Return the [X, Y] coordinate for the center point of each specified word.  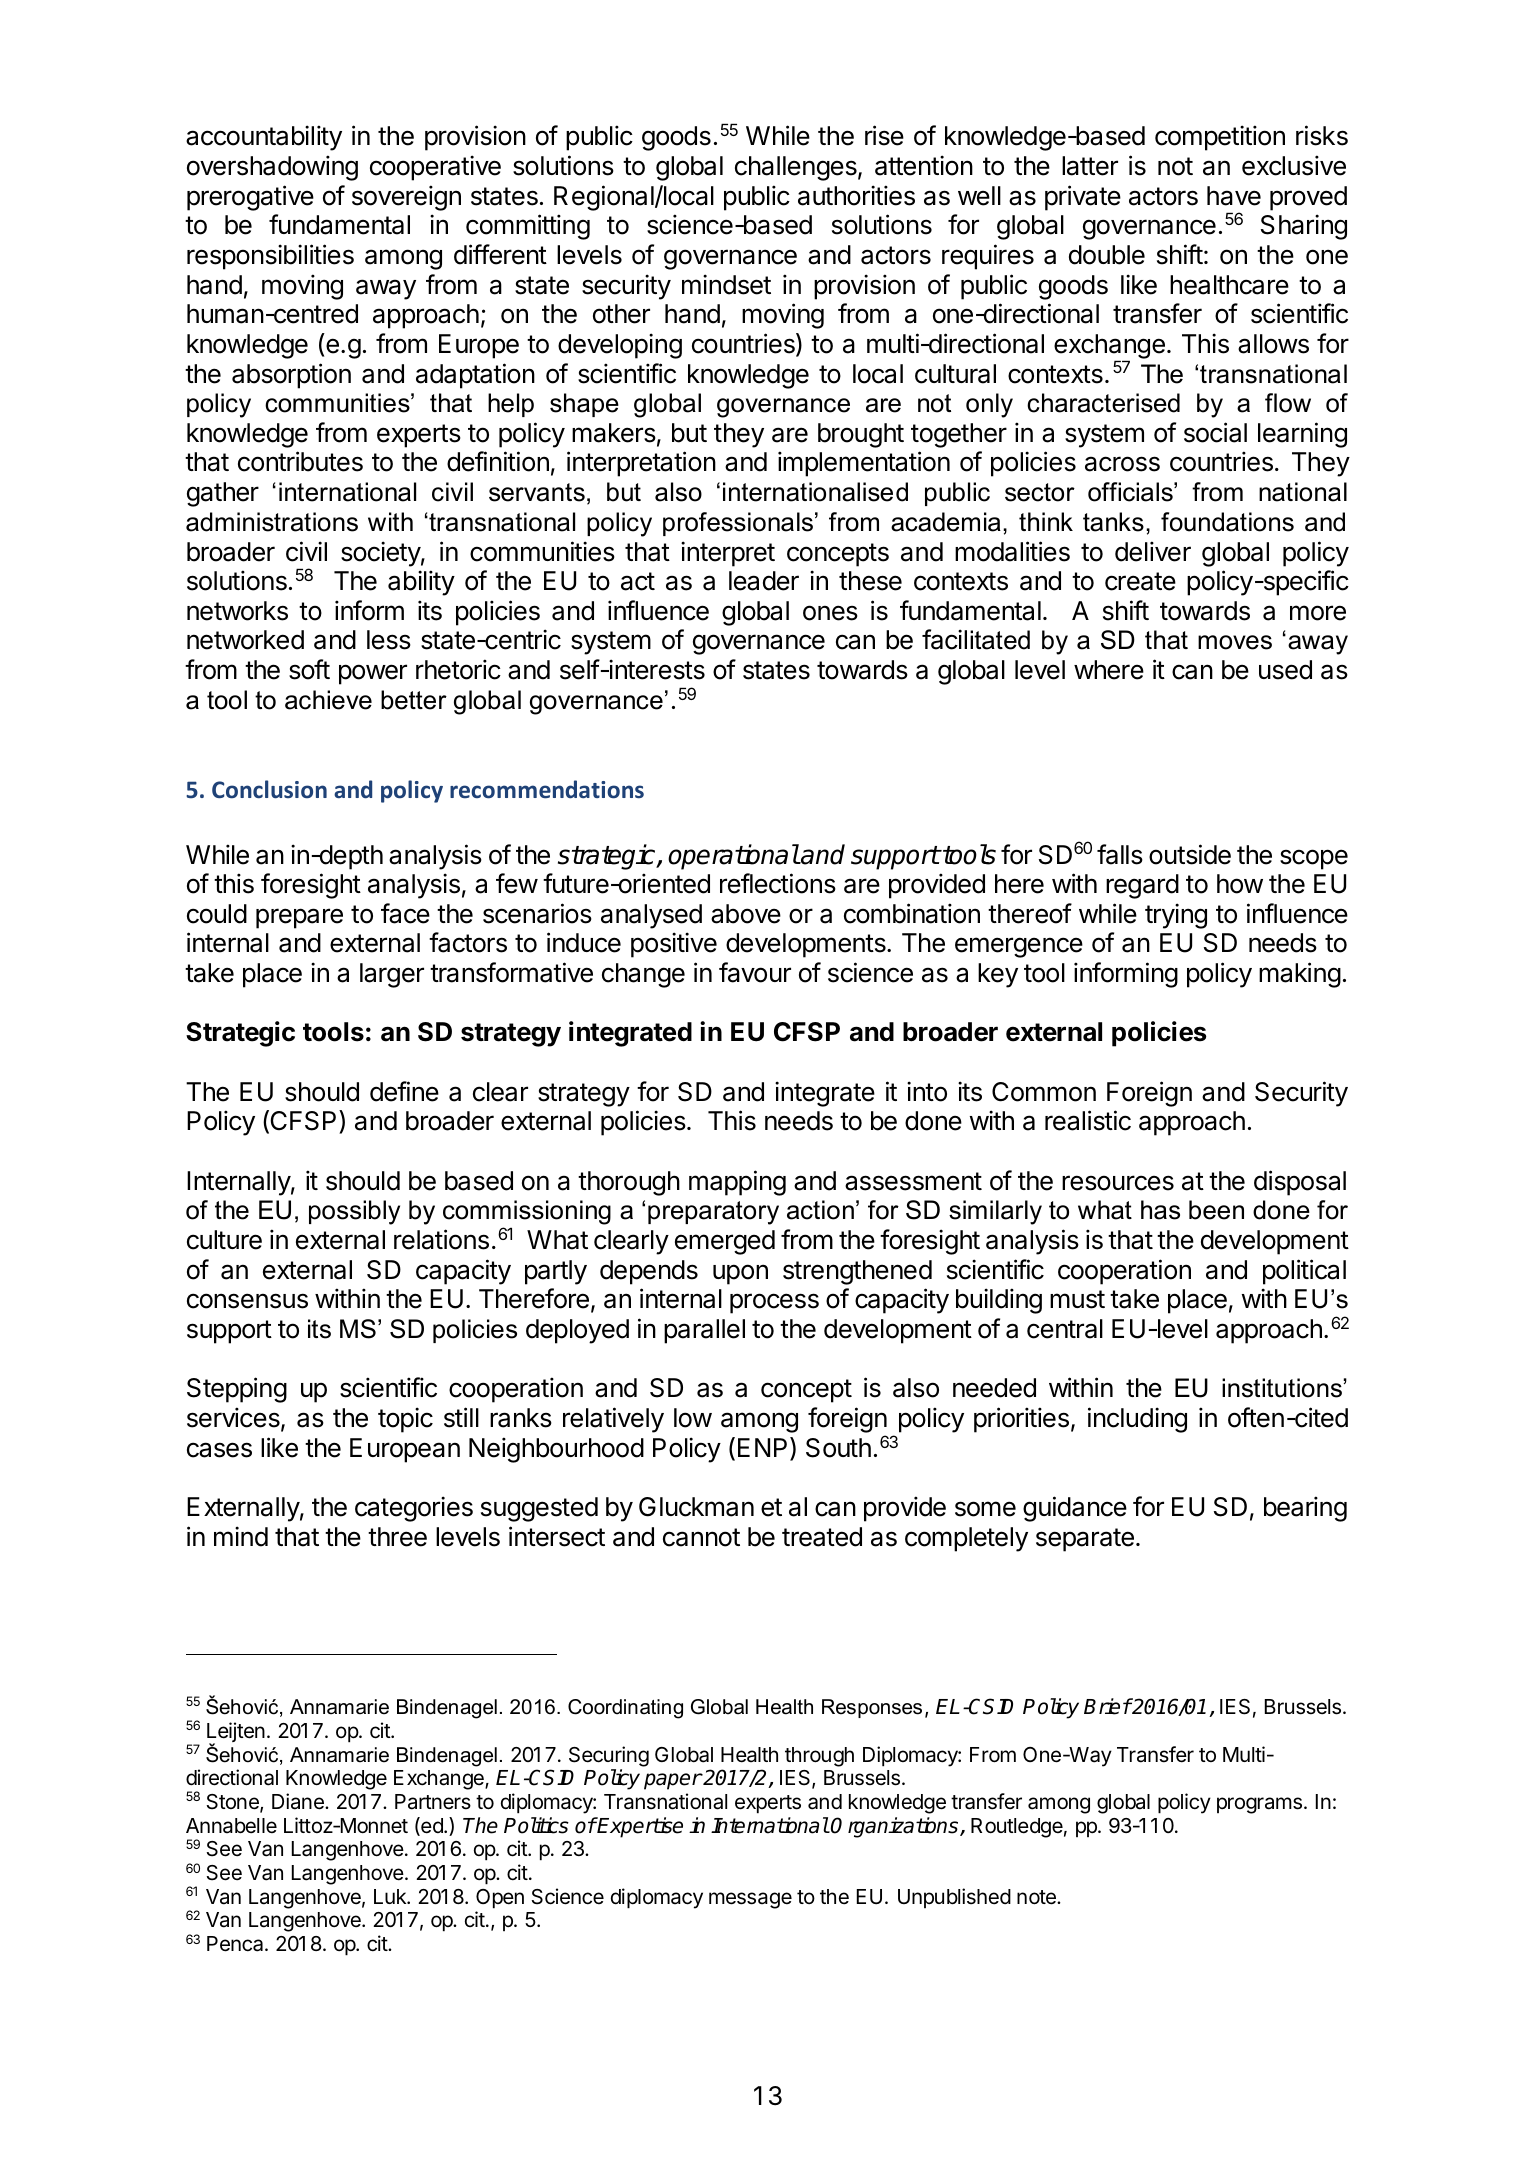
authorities [856, 195]
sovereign [406, 198]
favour [755, 972]
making [1300, 975]
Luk [391, 1896]
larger [392, 975]
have [1234, 196]
